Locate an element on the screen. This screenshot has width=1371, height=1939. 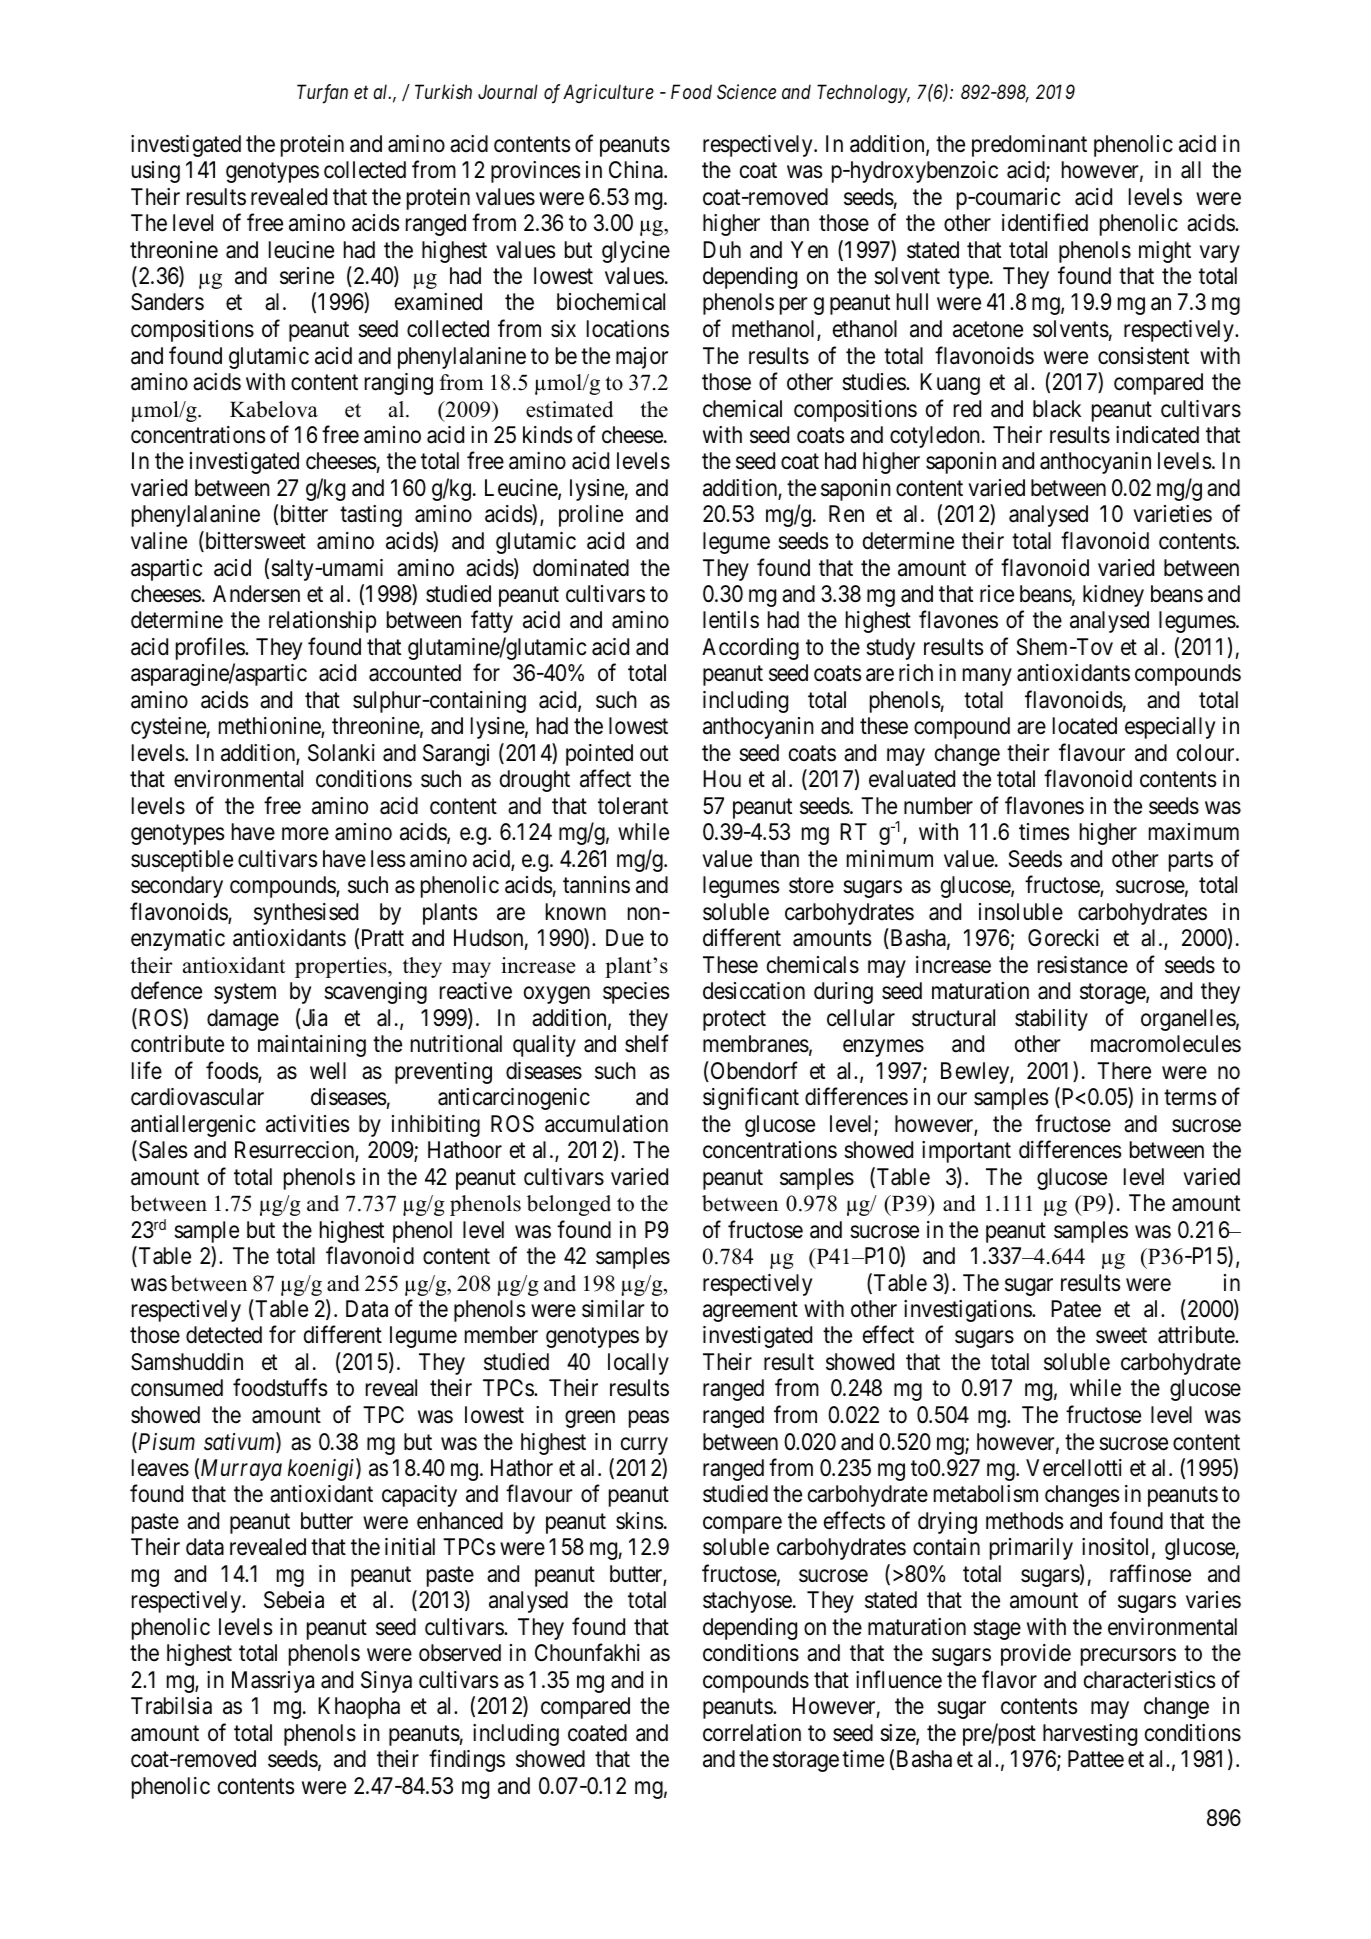
located is located at coordinates (1085, 726).
